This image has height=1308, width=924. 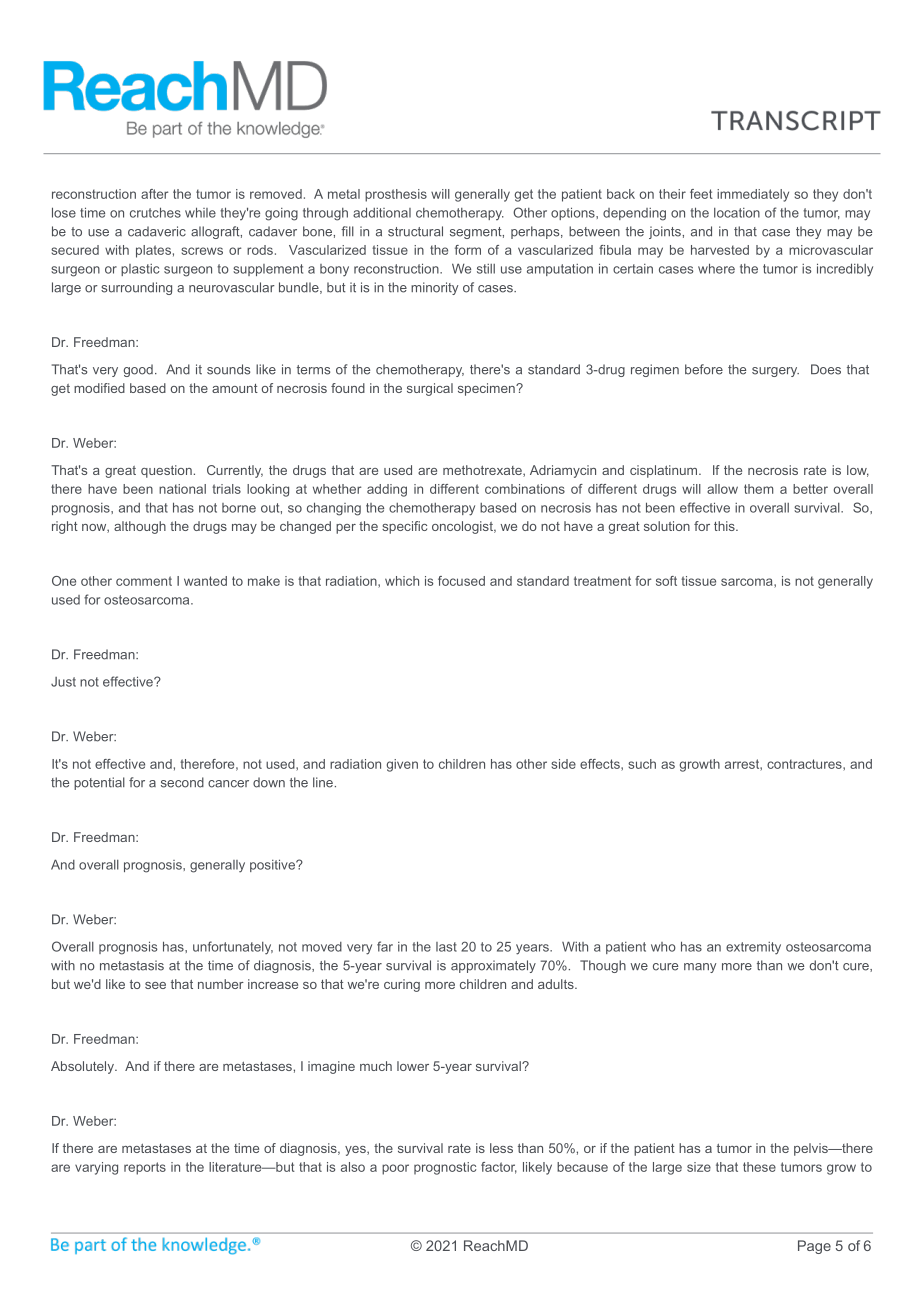 What do you see at coordinates (385, 946) in the image?
I see `far` at bounding box center [385, 946].
